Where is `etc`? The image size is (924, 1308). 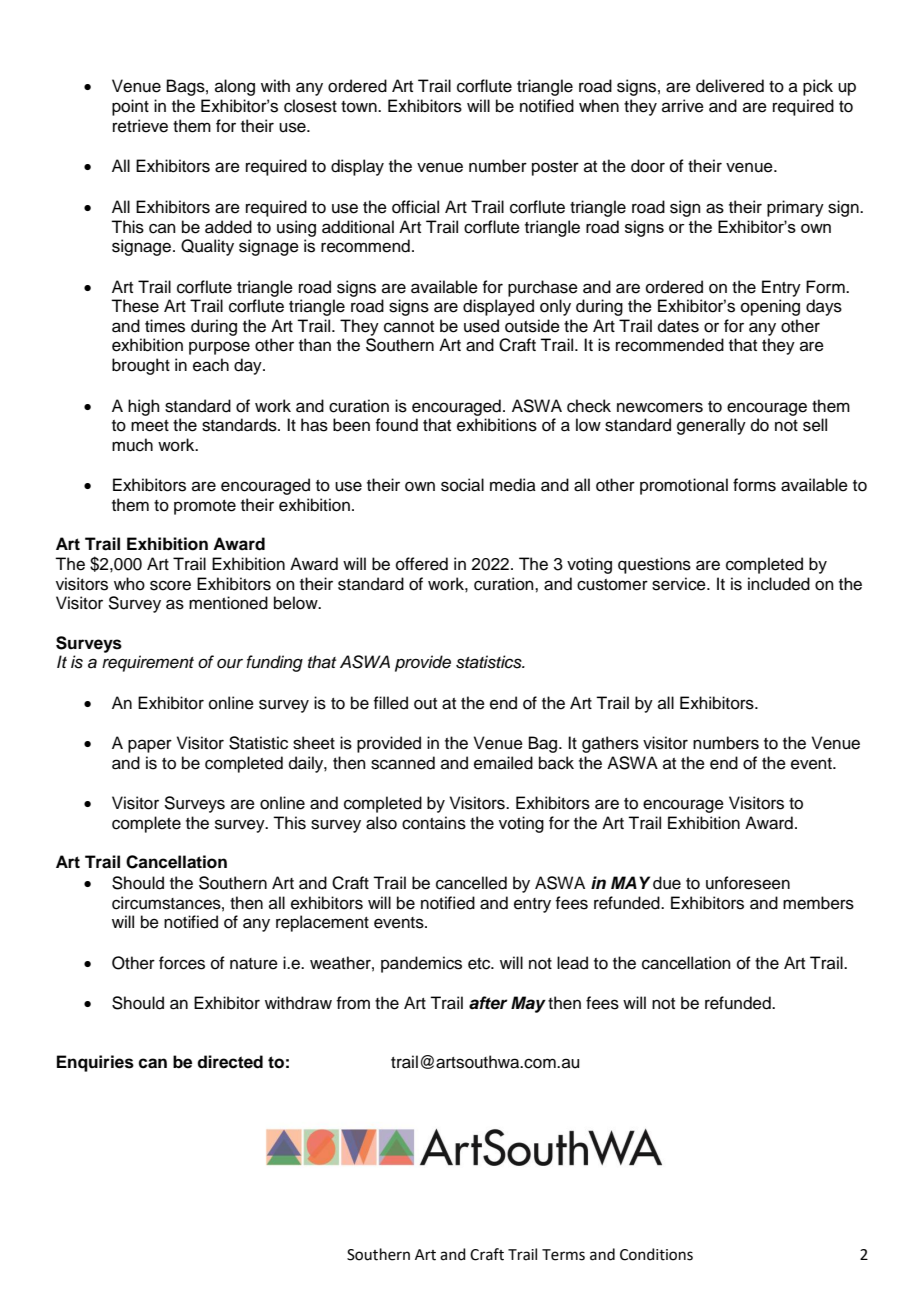
etc is located at coordinates (480, 964).
